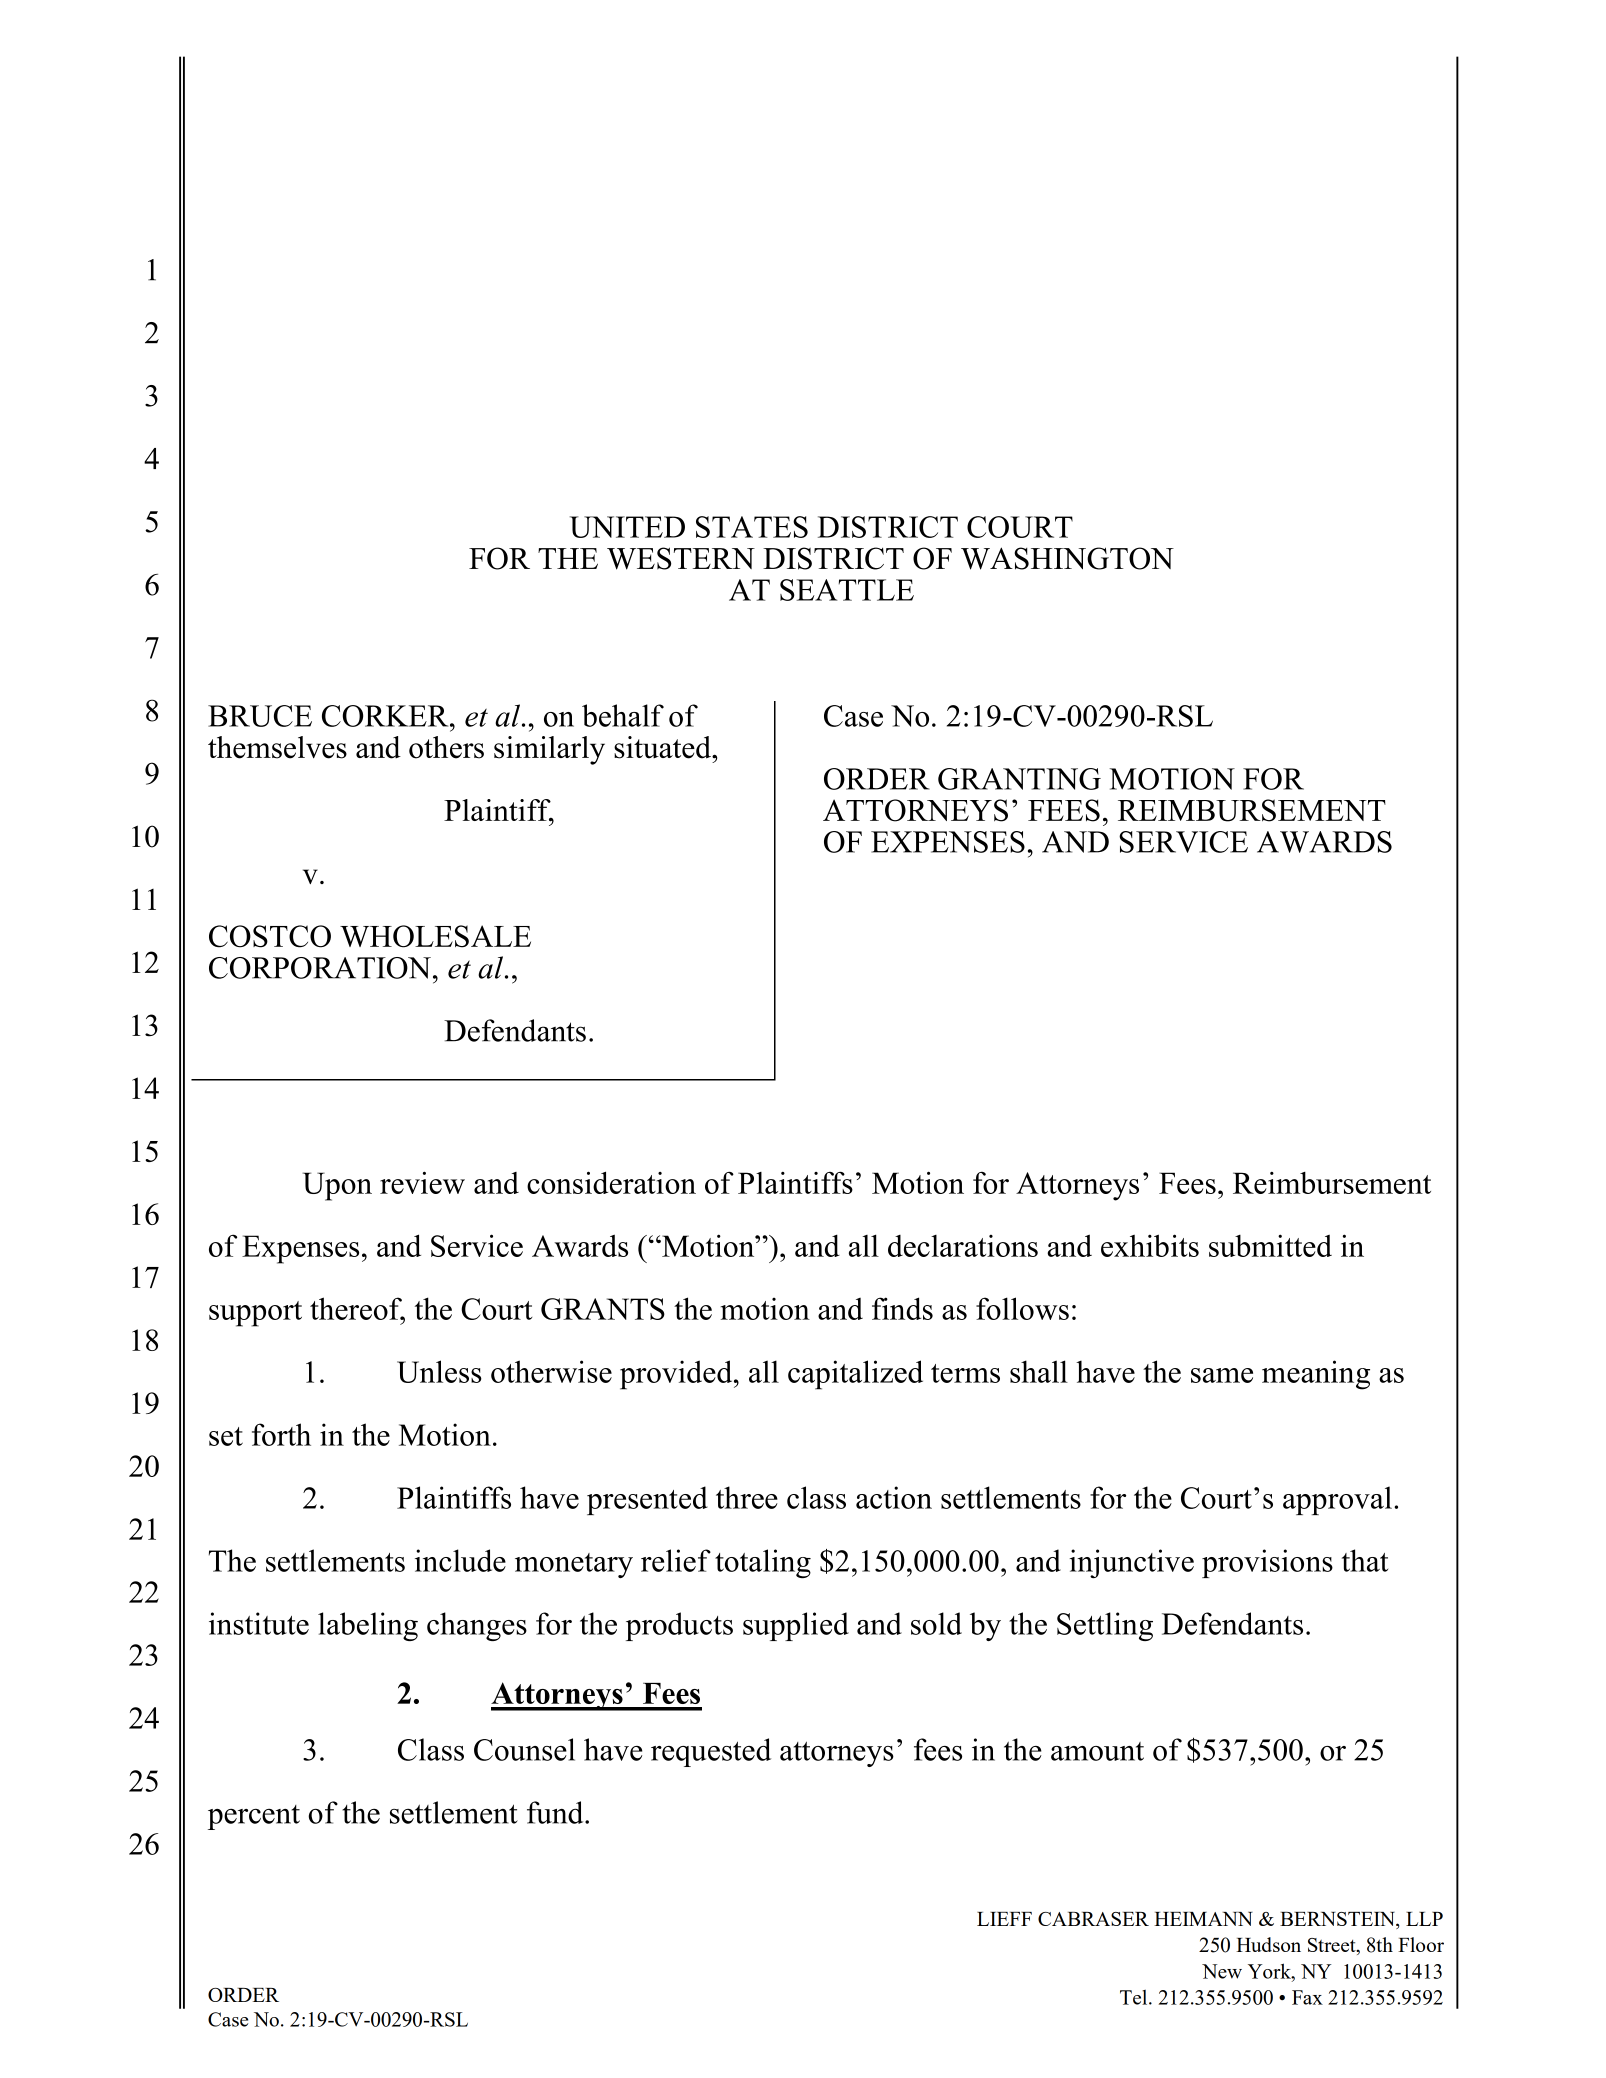 The width and height of the screenshot is (1606, 2078). Describe the element at coordinates (386, 716) in the screenshot. I see `CORKER` at that location.
